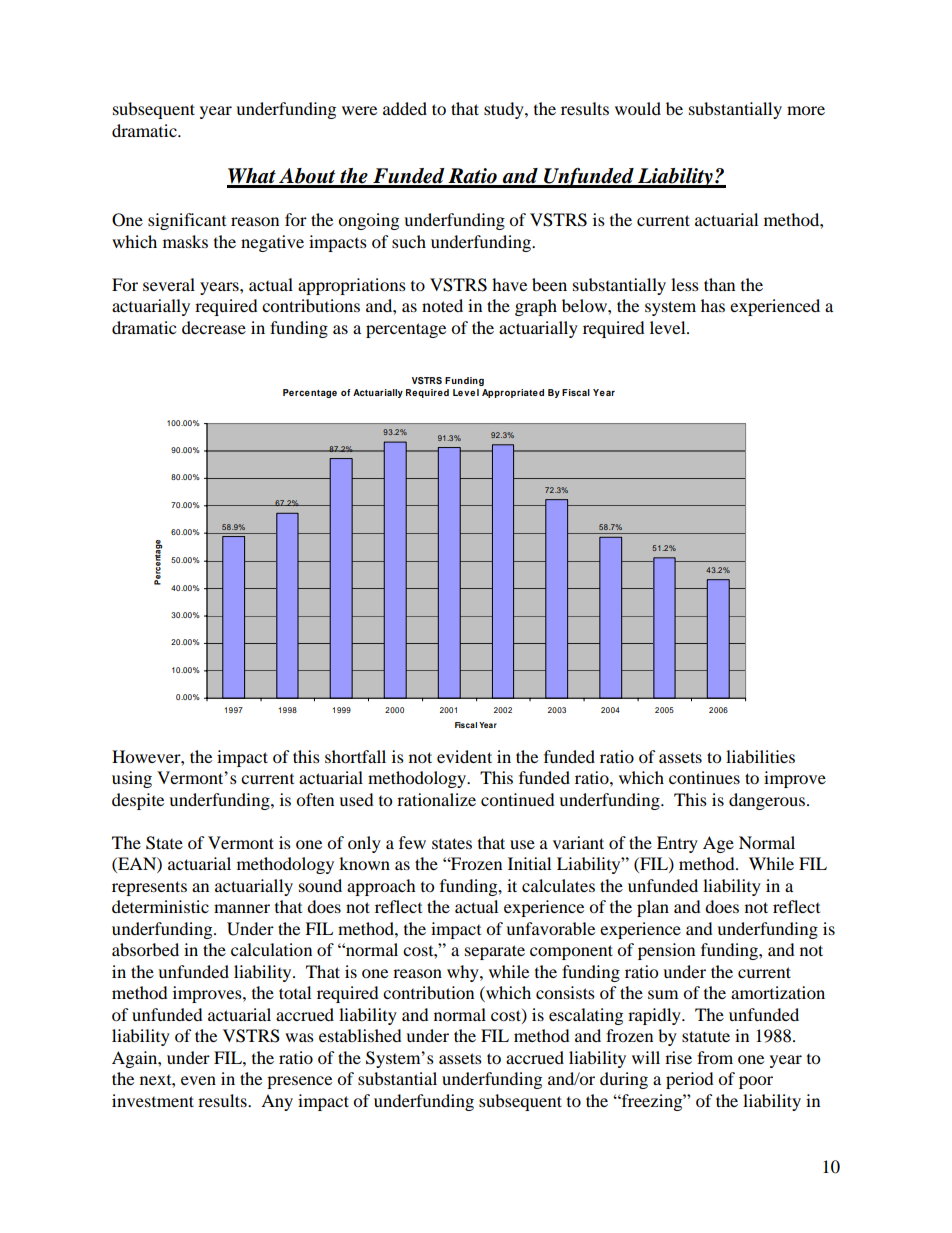 This screenshot has width=952, height=1233. What do you see at coordinates (198, 1080) in the screenshot?
I see `even` at bounding box center [198, 1080].
